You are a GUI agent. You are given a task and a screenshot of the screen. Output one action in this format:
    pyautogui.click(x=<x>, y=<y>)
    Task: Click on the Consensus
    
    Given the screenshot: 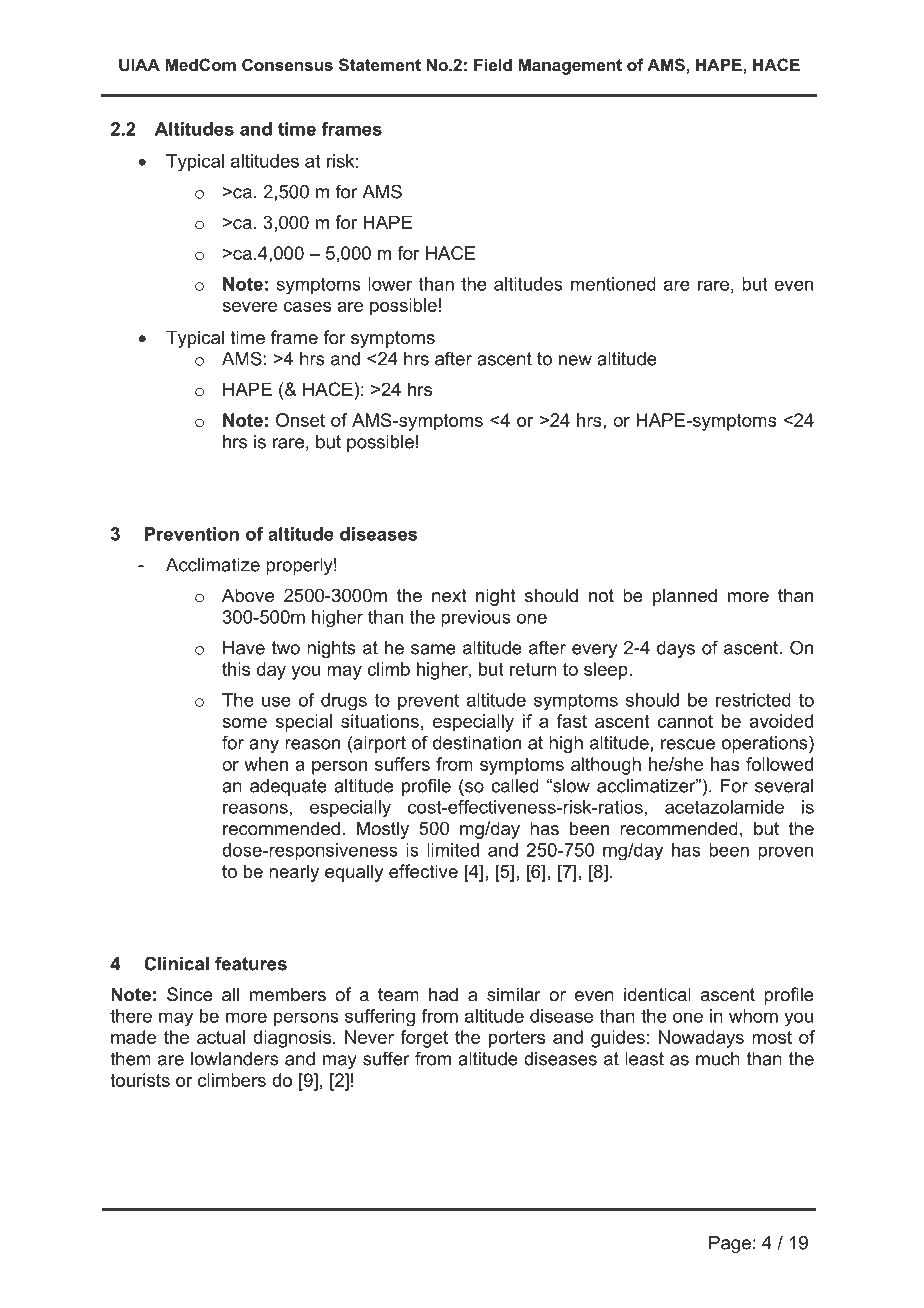 What is the action you would take?
    pyautogui.click(x=287, y=64)
